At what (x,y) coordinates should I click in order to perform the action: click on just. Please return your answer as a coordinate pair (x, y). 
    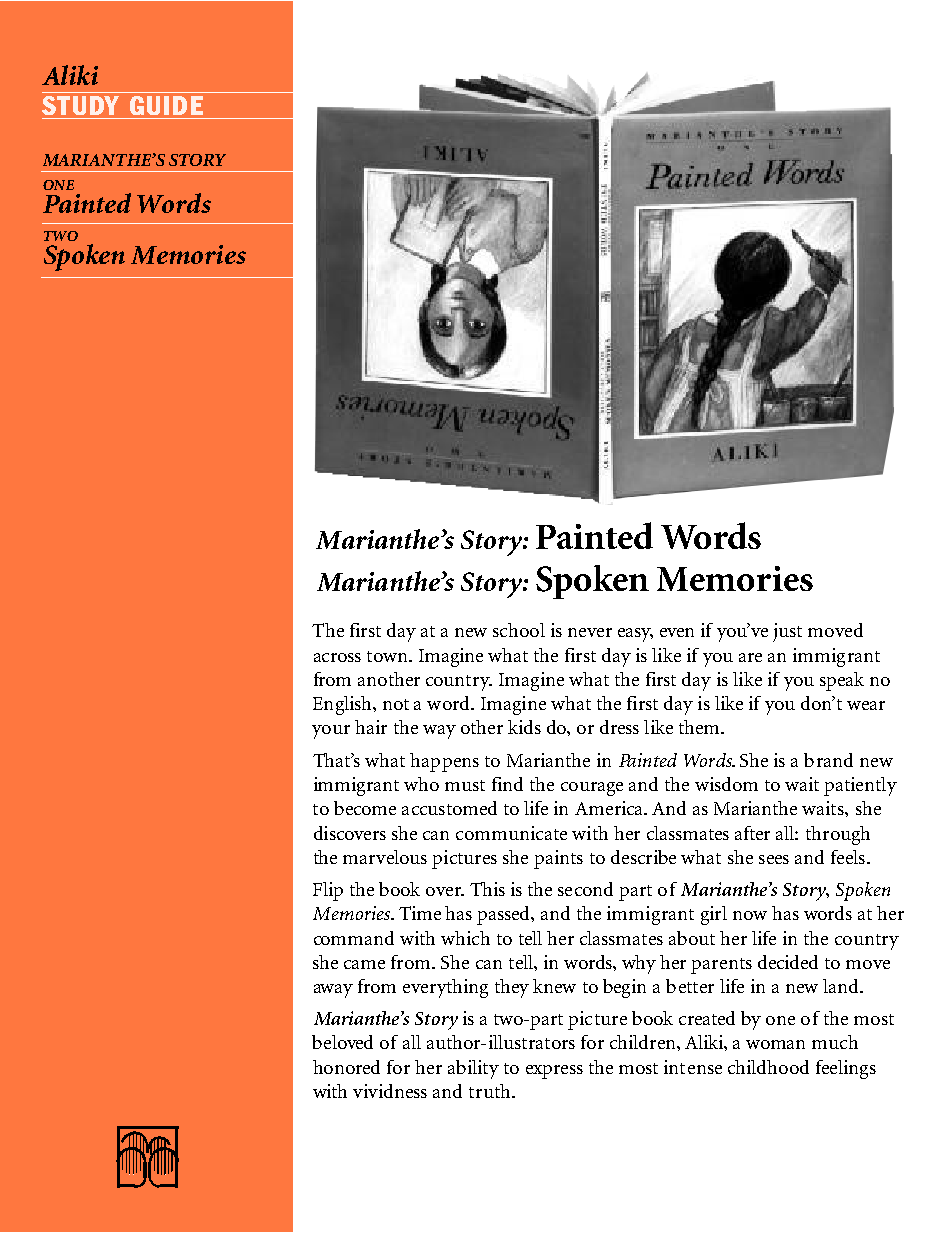
    Looking at the image, I should click on (787, 632).
